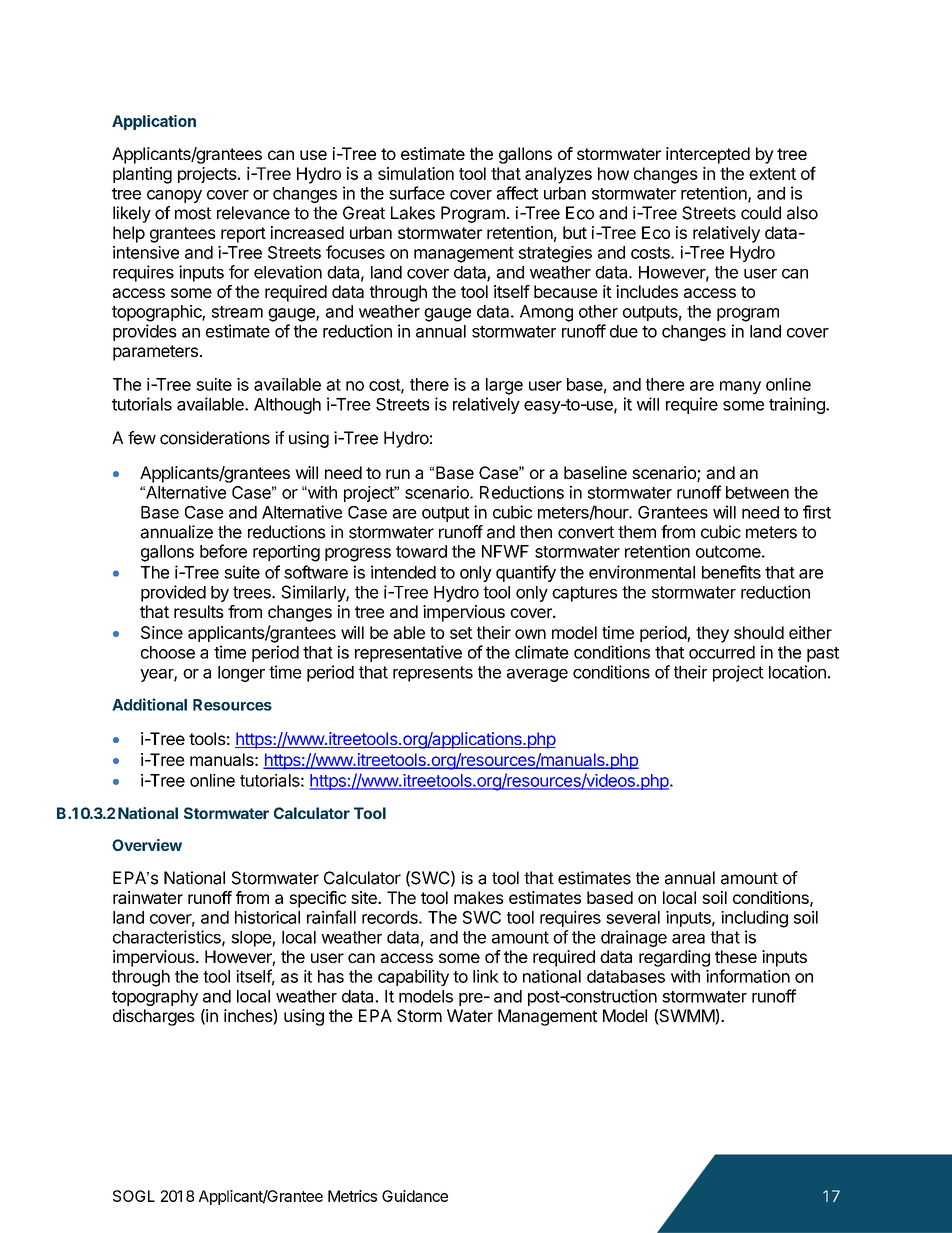  Describe the element at coordinates (415, 1196) in the screenshot. I see `Guidance` at that location.
